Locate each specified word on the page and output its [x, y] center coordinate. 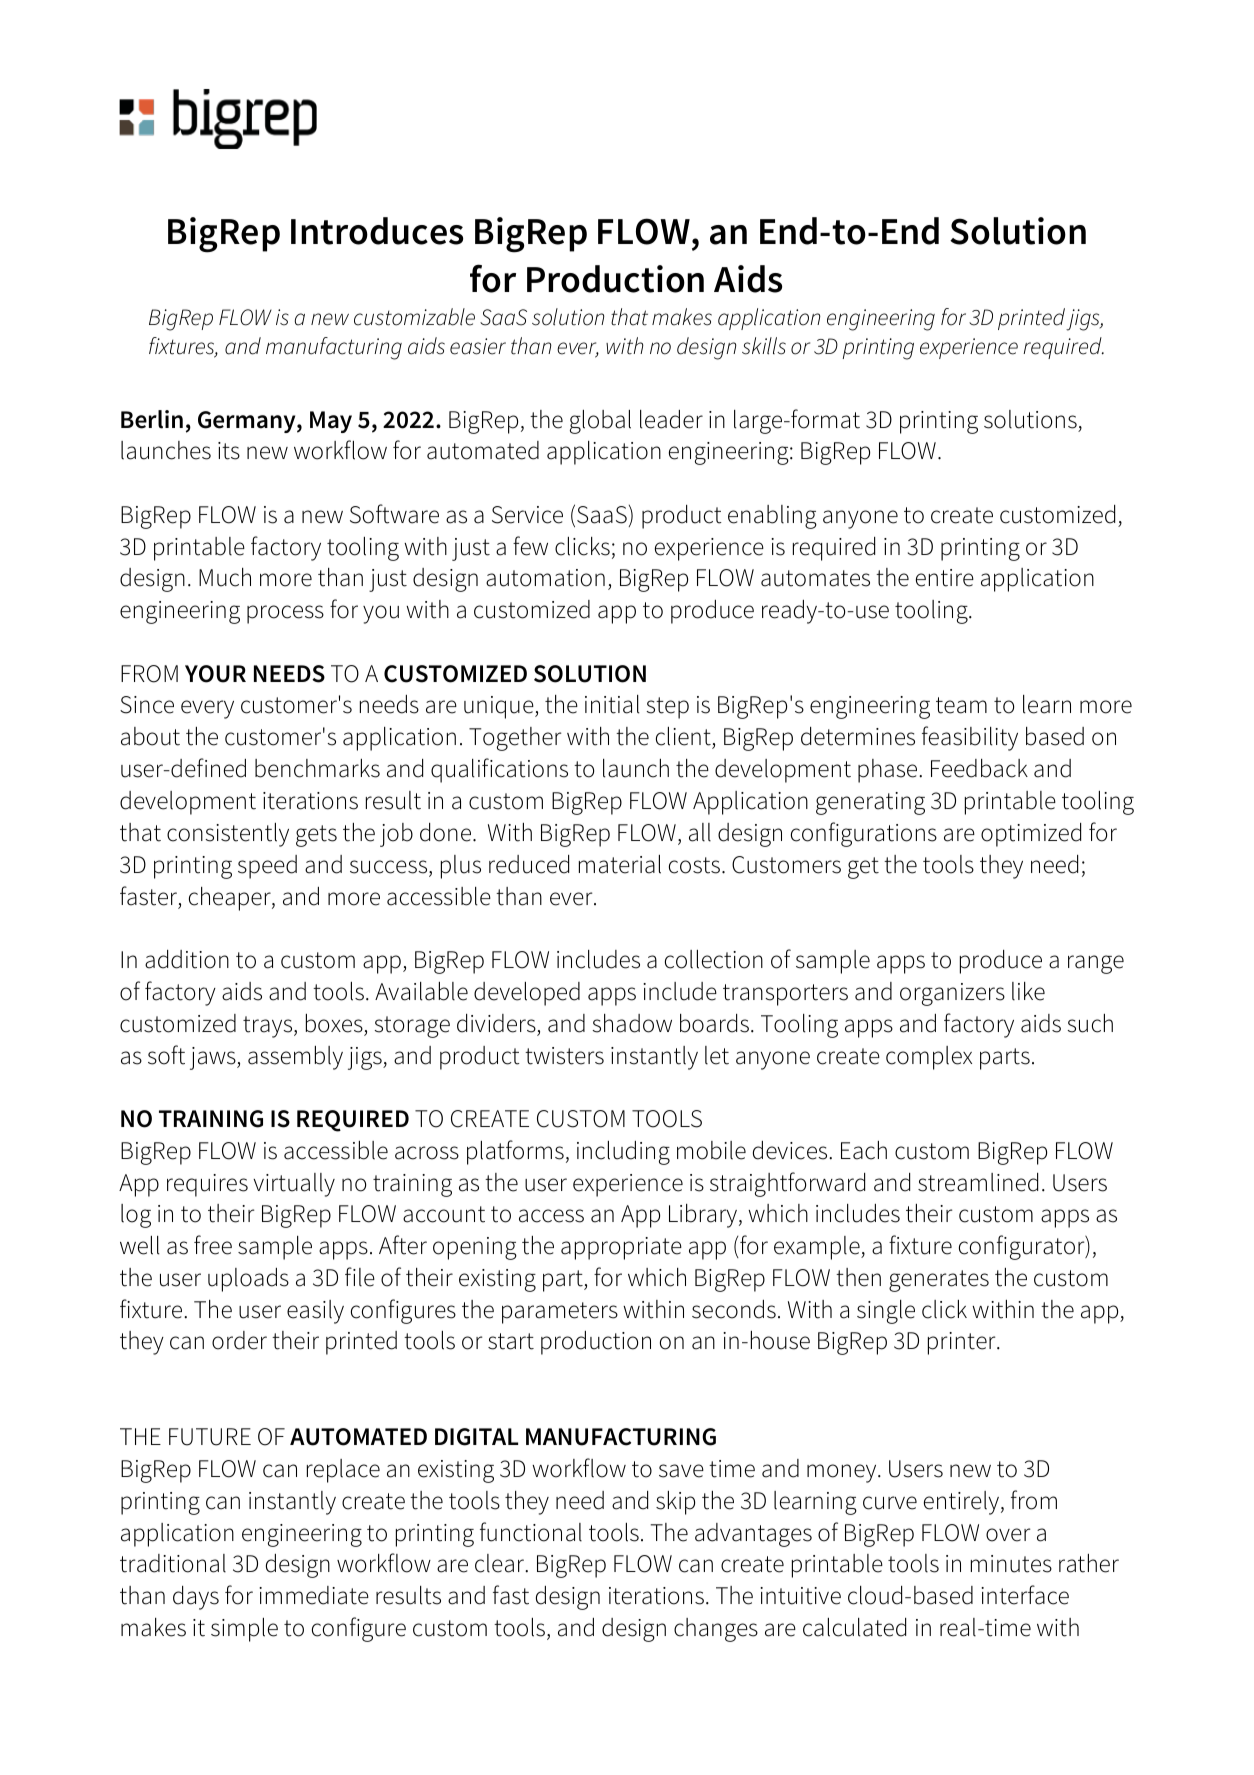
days [196, 1598]
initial [612, 704]
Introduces [377, 231]
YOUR [215, 674]
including [623, 1153]
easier [478, 346]
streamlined [978, 1182]
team [961, 705]
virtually [294, 1185]
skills [764, 346]
